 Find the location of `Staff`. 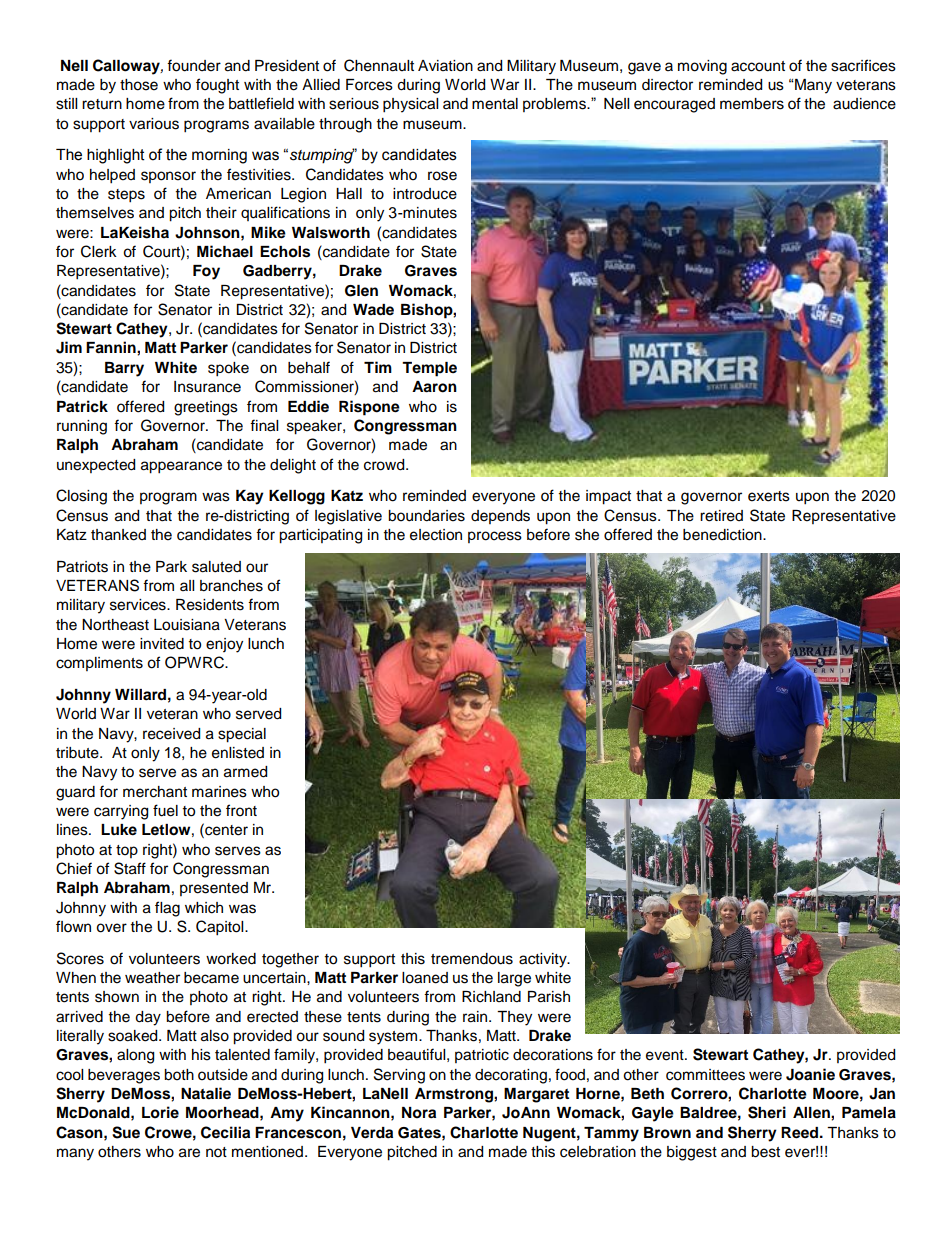

Staff is located at coordinates (130, 868).
